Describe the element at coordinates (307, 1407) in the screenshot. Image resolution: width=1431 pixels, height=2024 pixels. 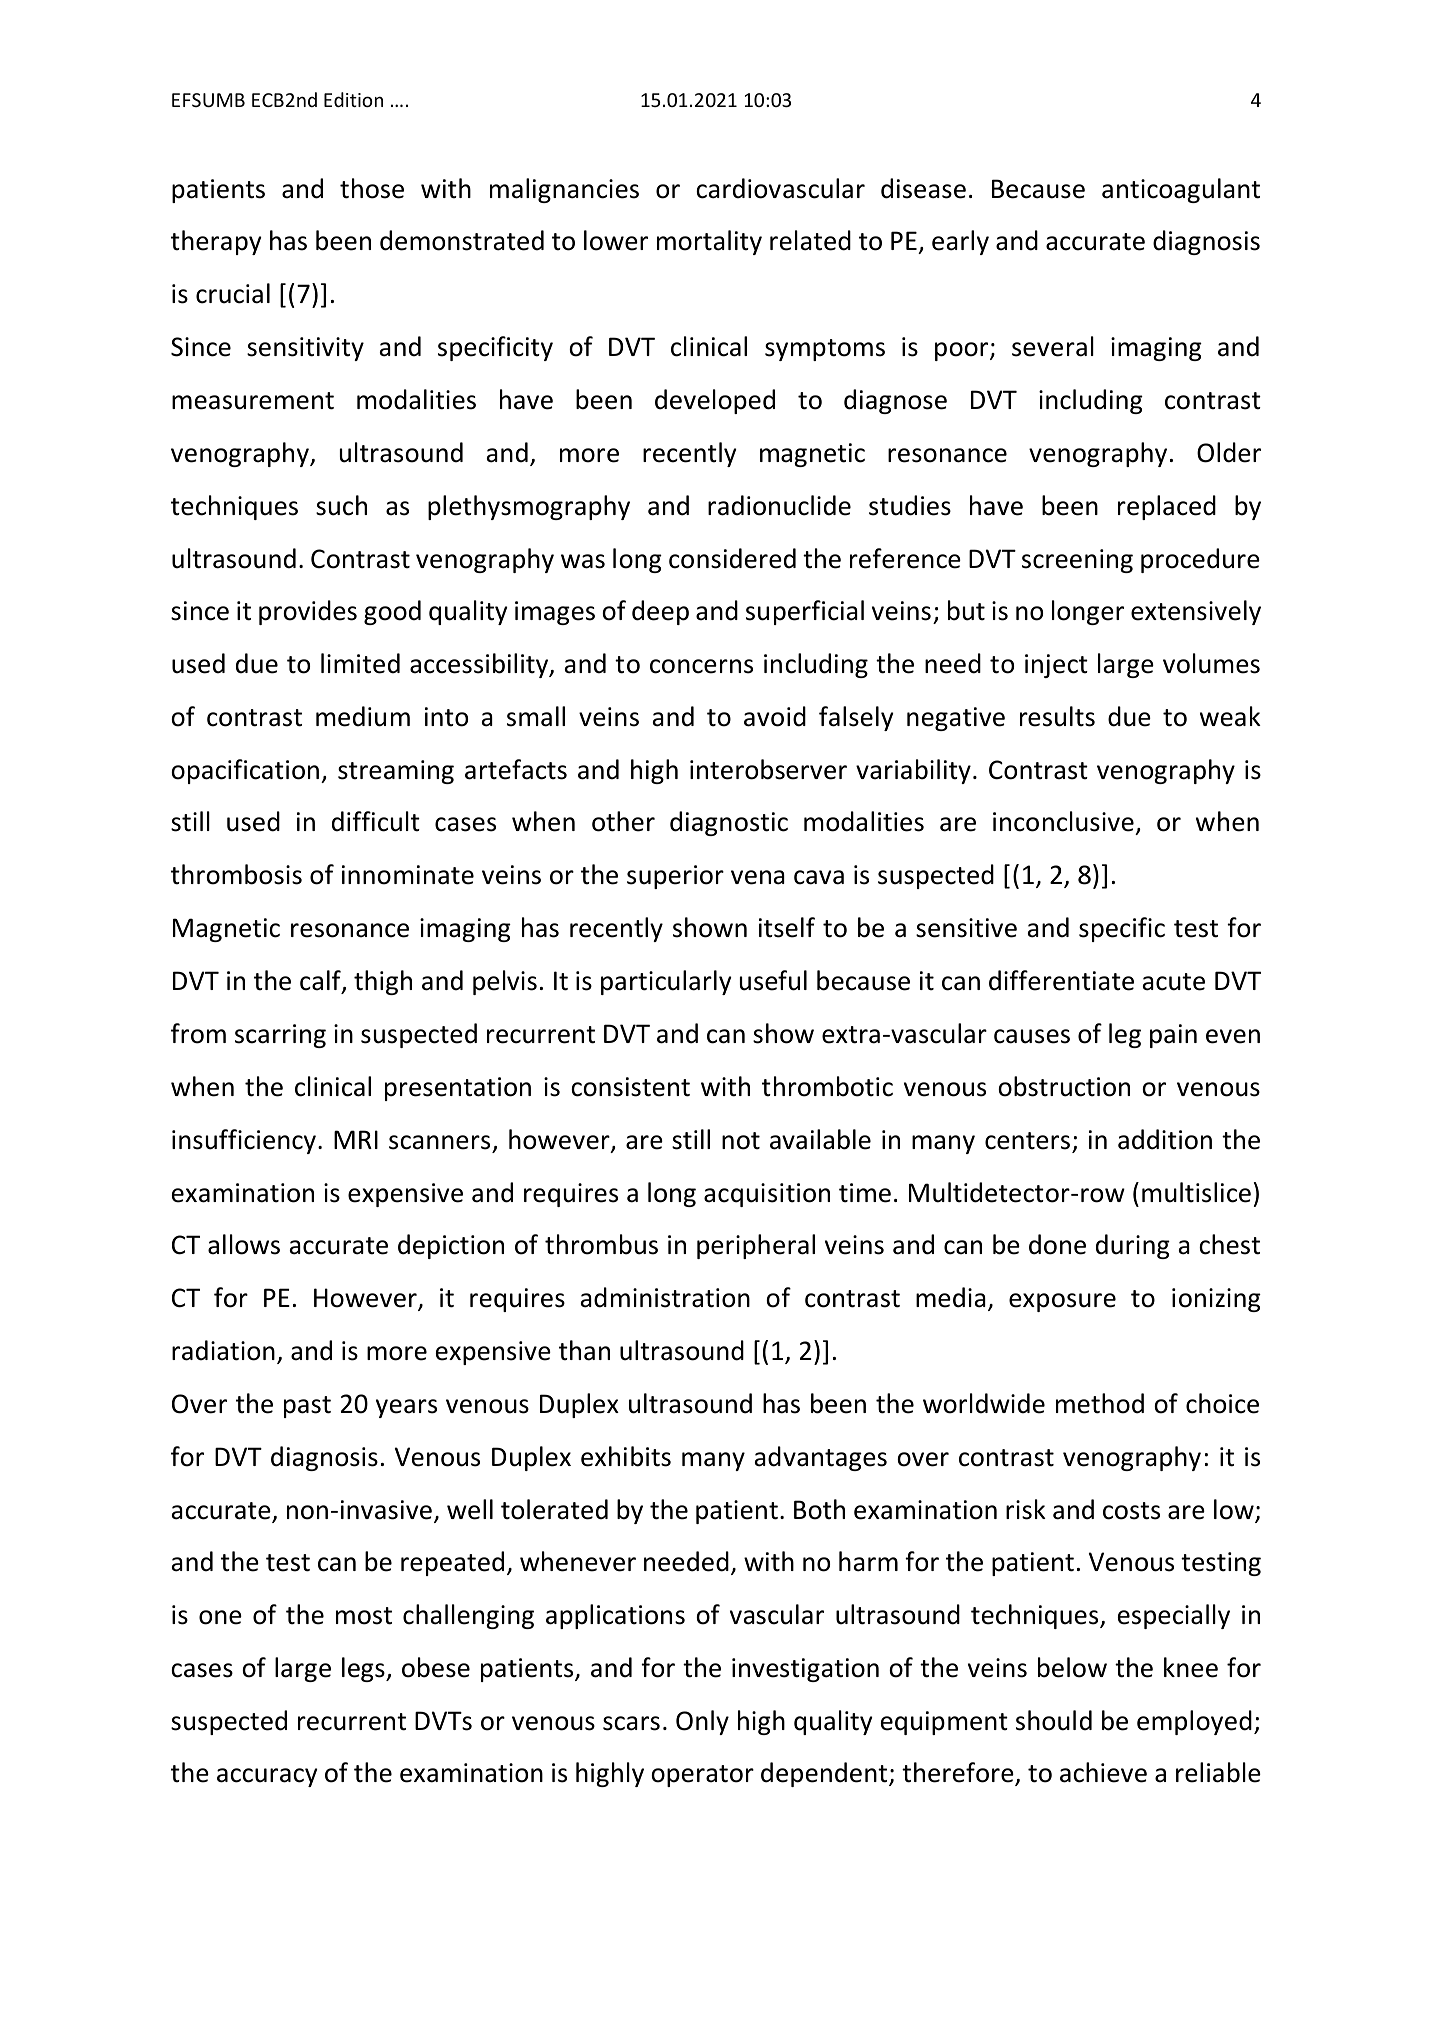
I see `past` at that location.
